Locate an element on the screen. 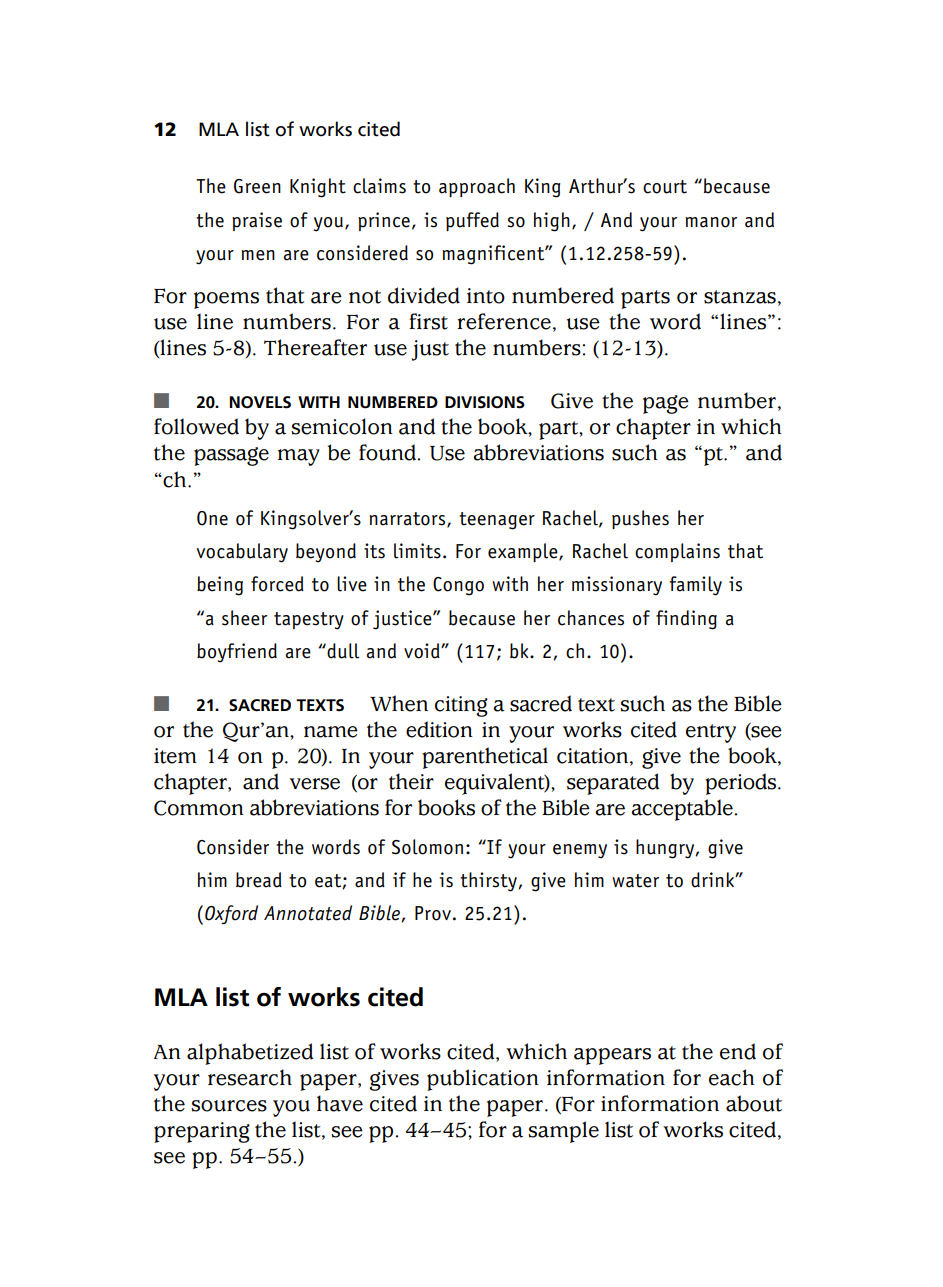 The image size is (943, 1287). teenager is located at coordinates (497, 521).
